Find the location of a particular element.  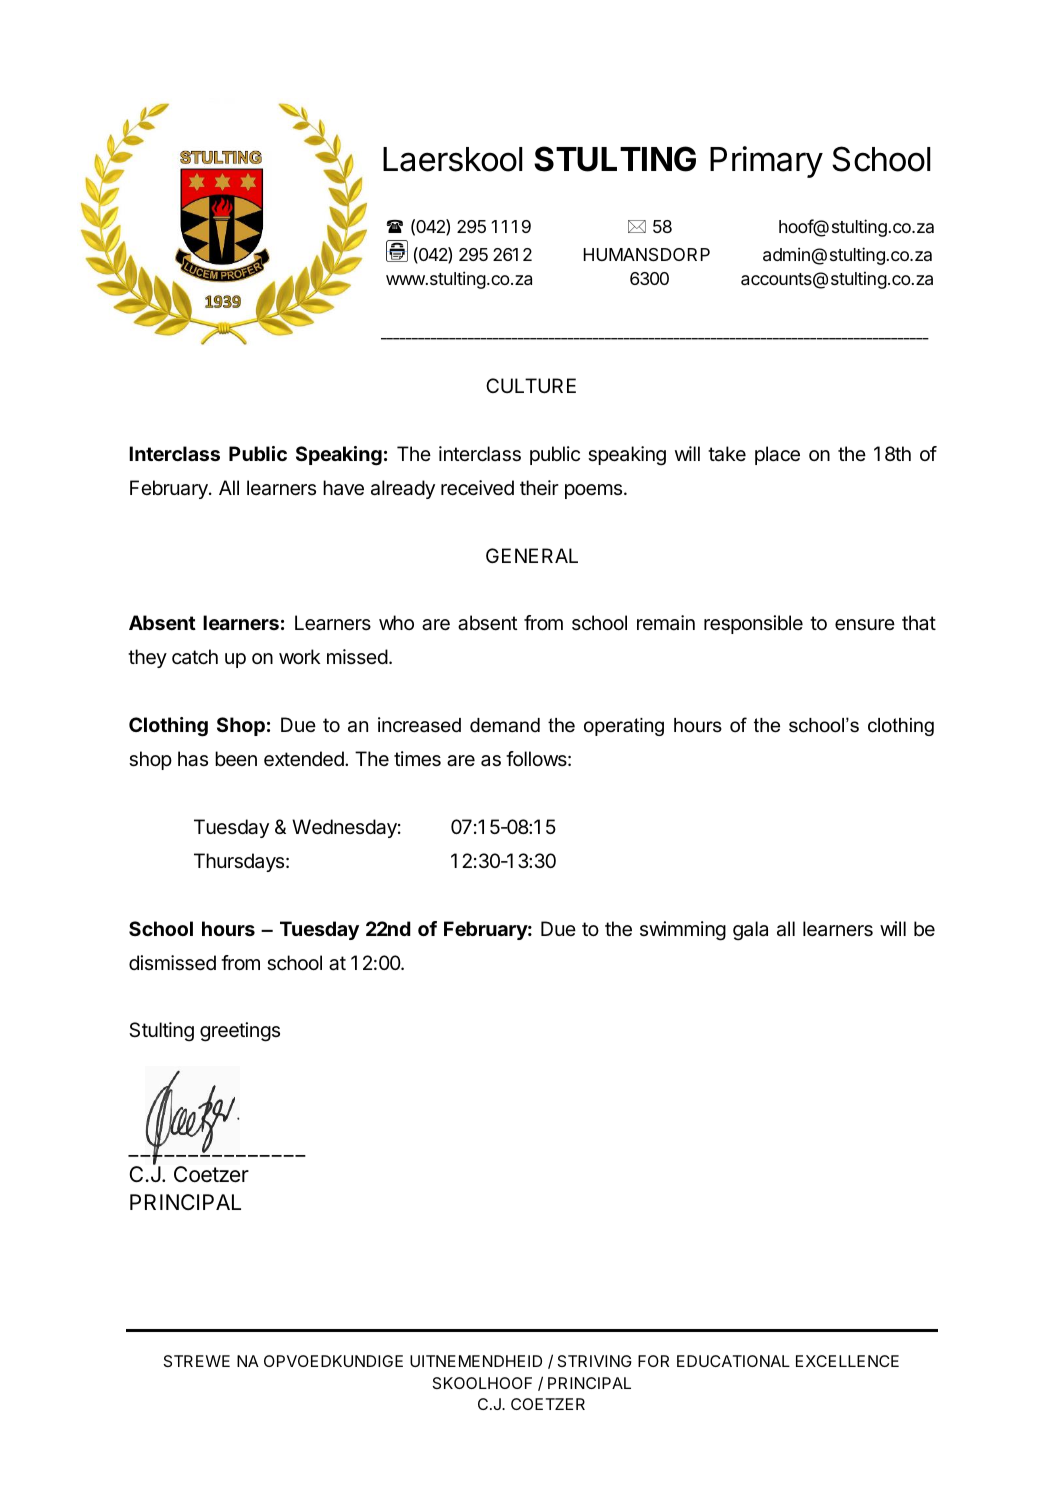

ensure is located at coordinates (865, 625).
